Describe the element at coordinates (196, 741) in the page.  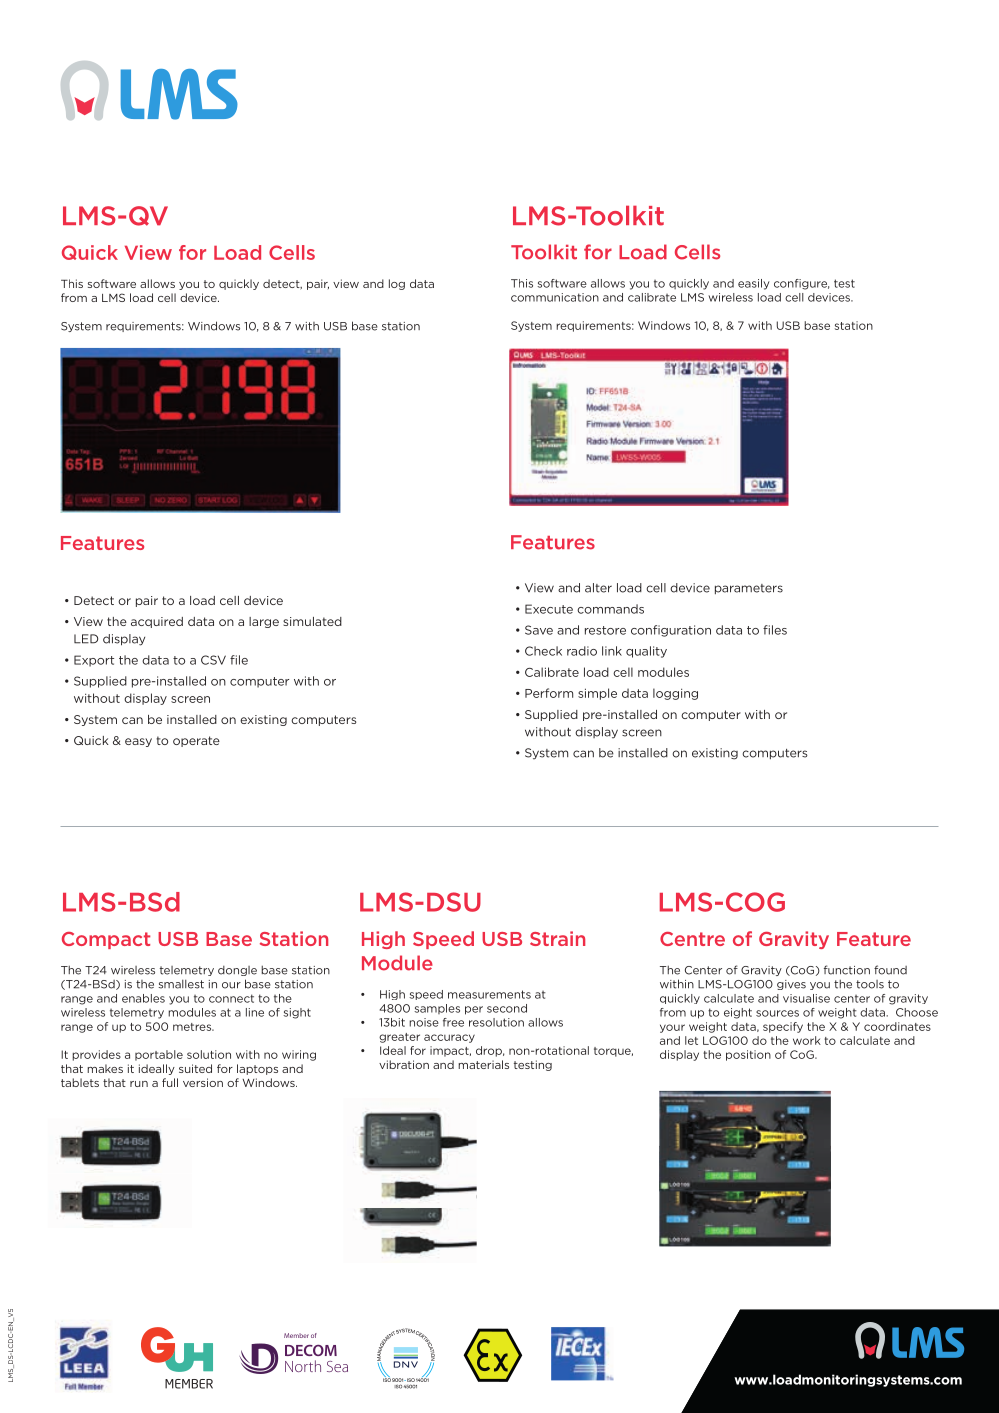
I see `operate` at that location.
